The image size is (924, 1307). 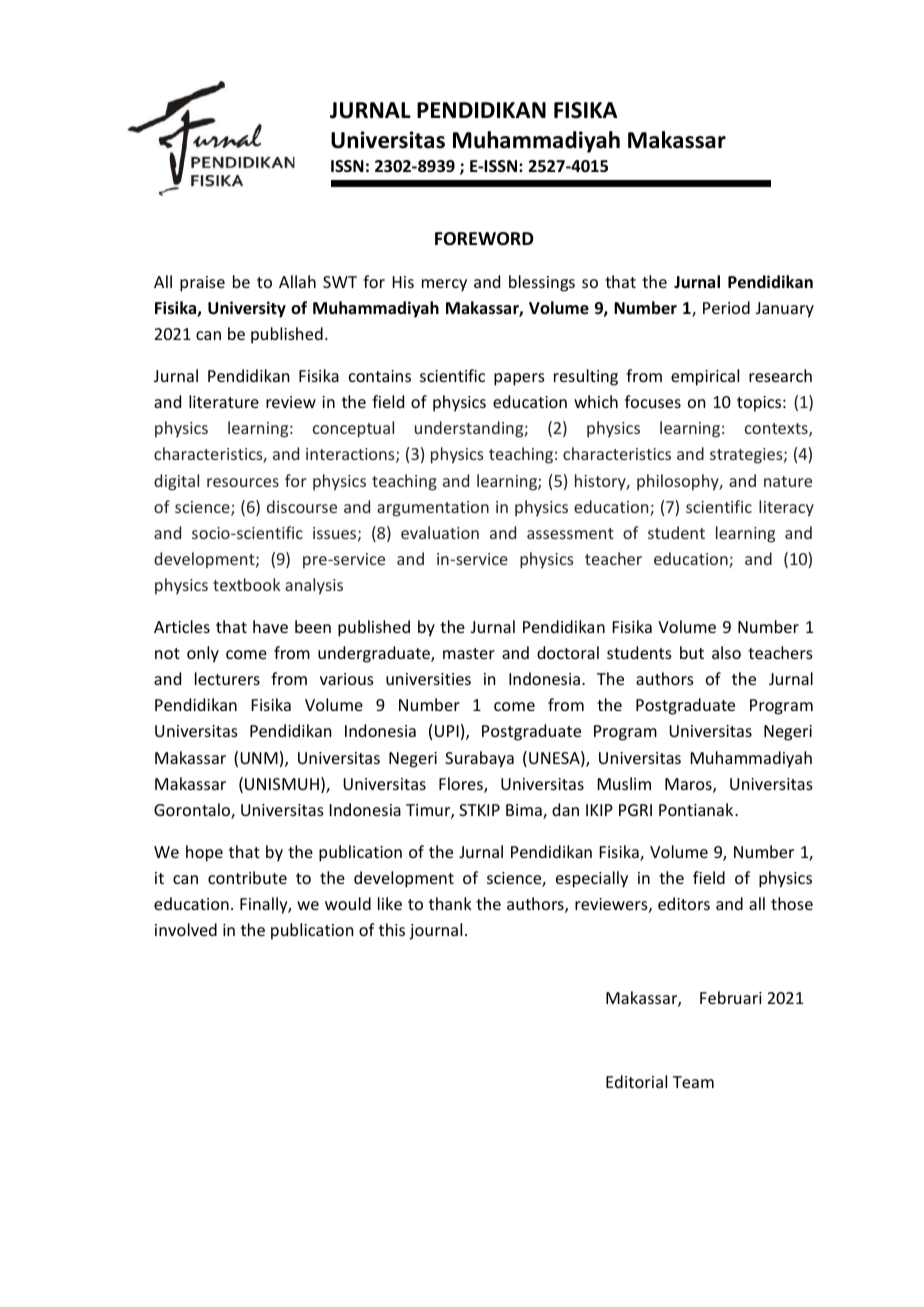 I want to click on hope, so click(x=204, y=853).
